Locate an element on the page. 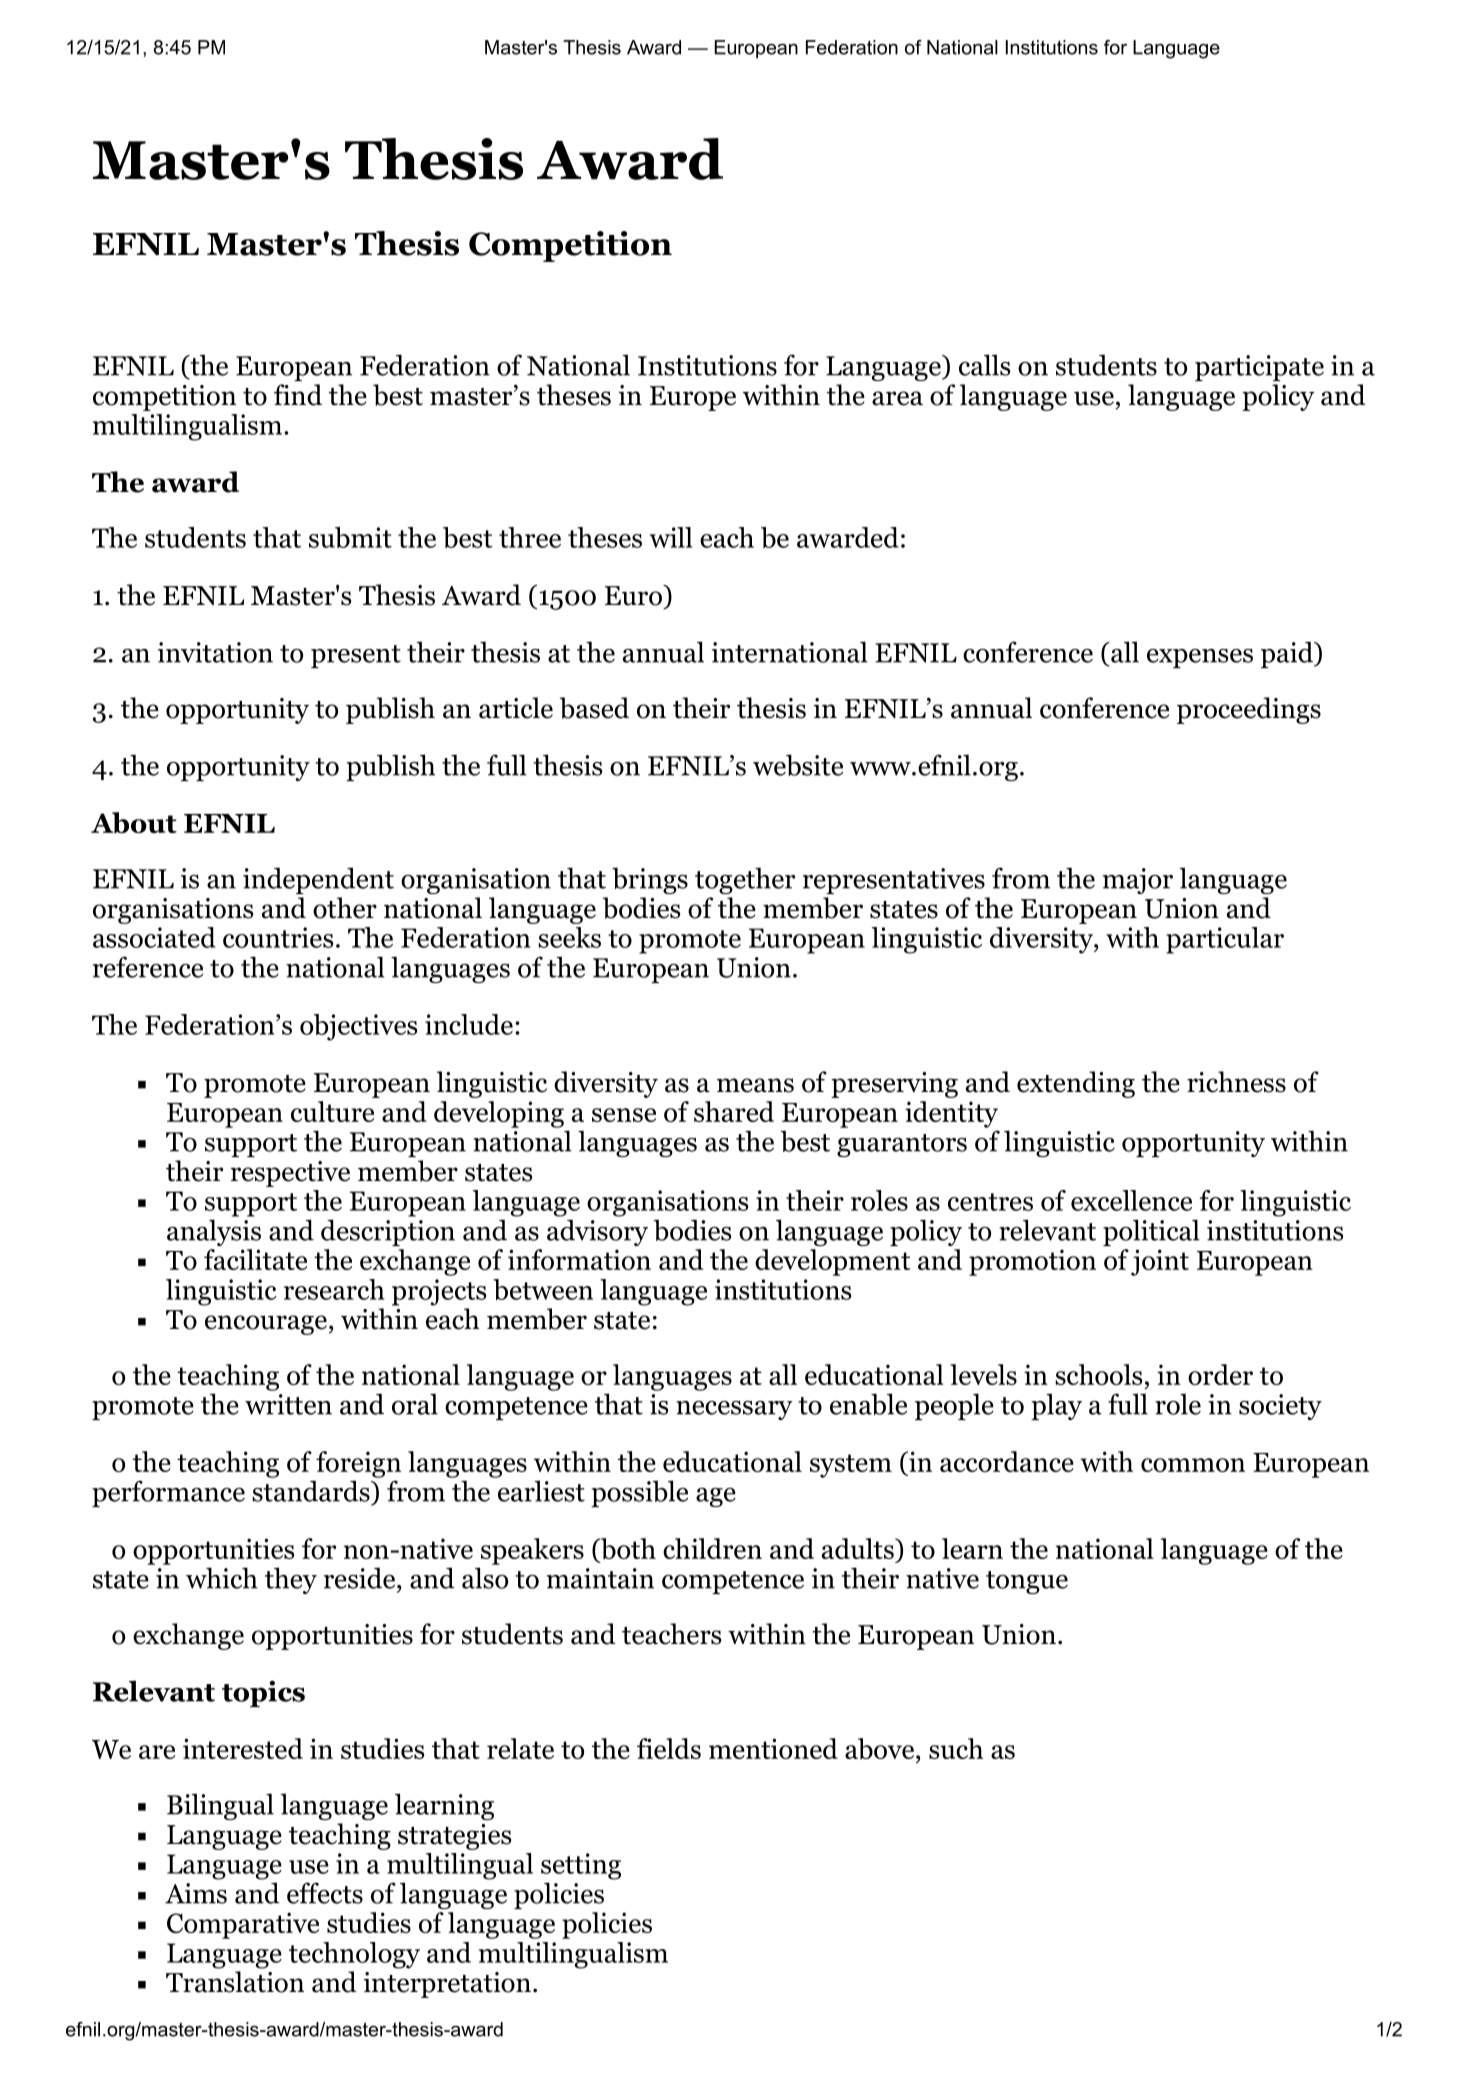 The image size is (1468, 2078). participate is located at coordinates (1259, 368).
